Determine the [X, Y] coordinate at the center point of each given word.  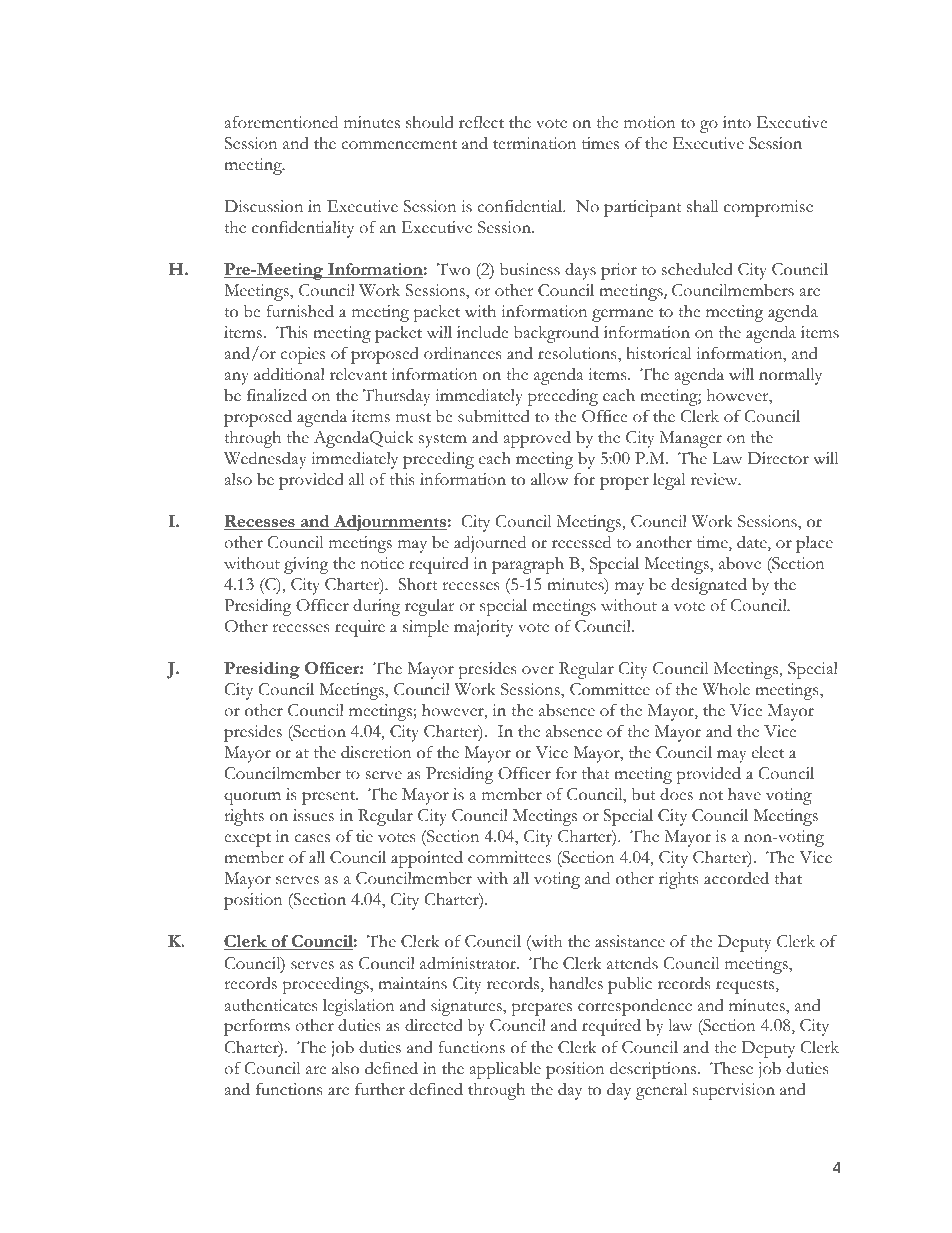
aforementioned [281, 122]
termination [535, 143]
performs [257, 1027]
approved [537, 439]
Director [778, 458]
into [737, 122]
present [330, 798]
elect [768, 752]
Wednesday [265, 460]
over [538, 670]
